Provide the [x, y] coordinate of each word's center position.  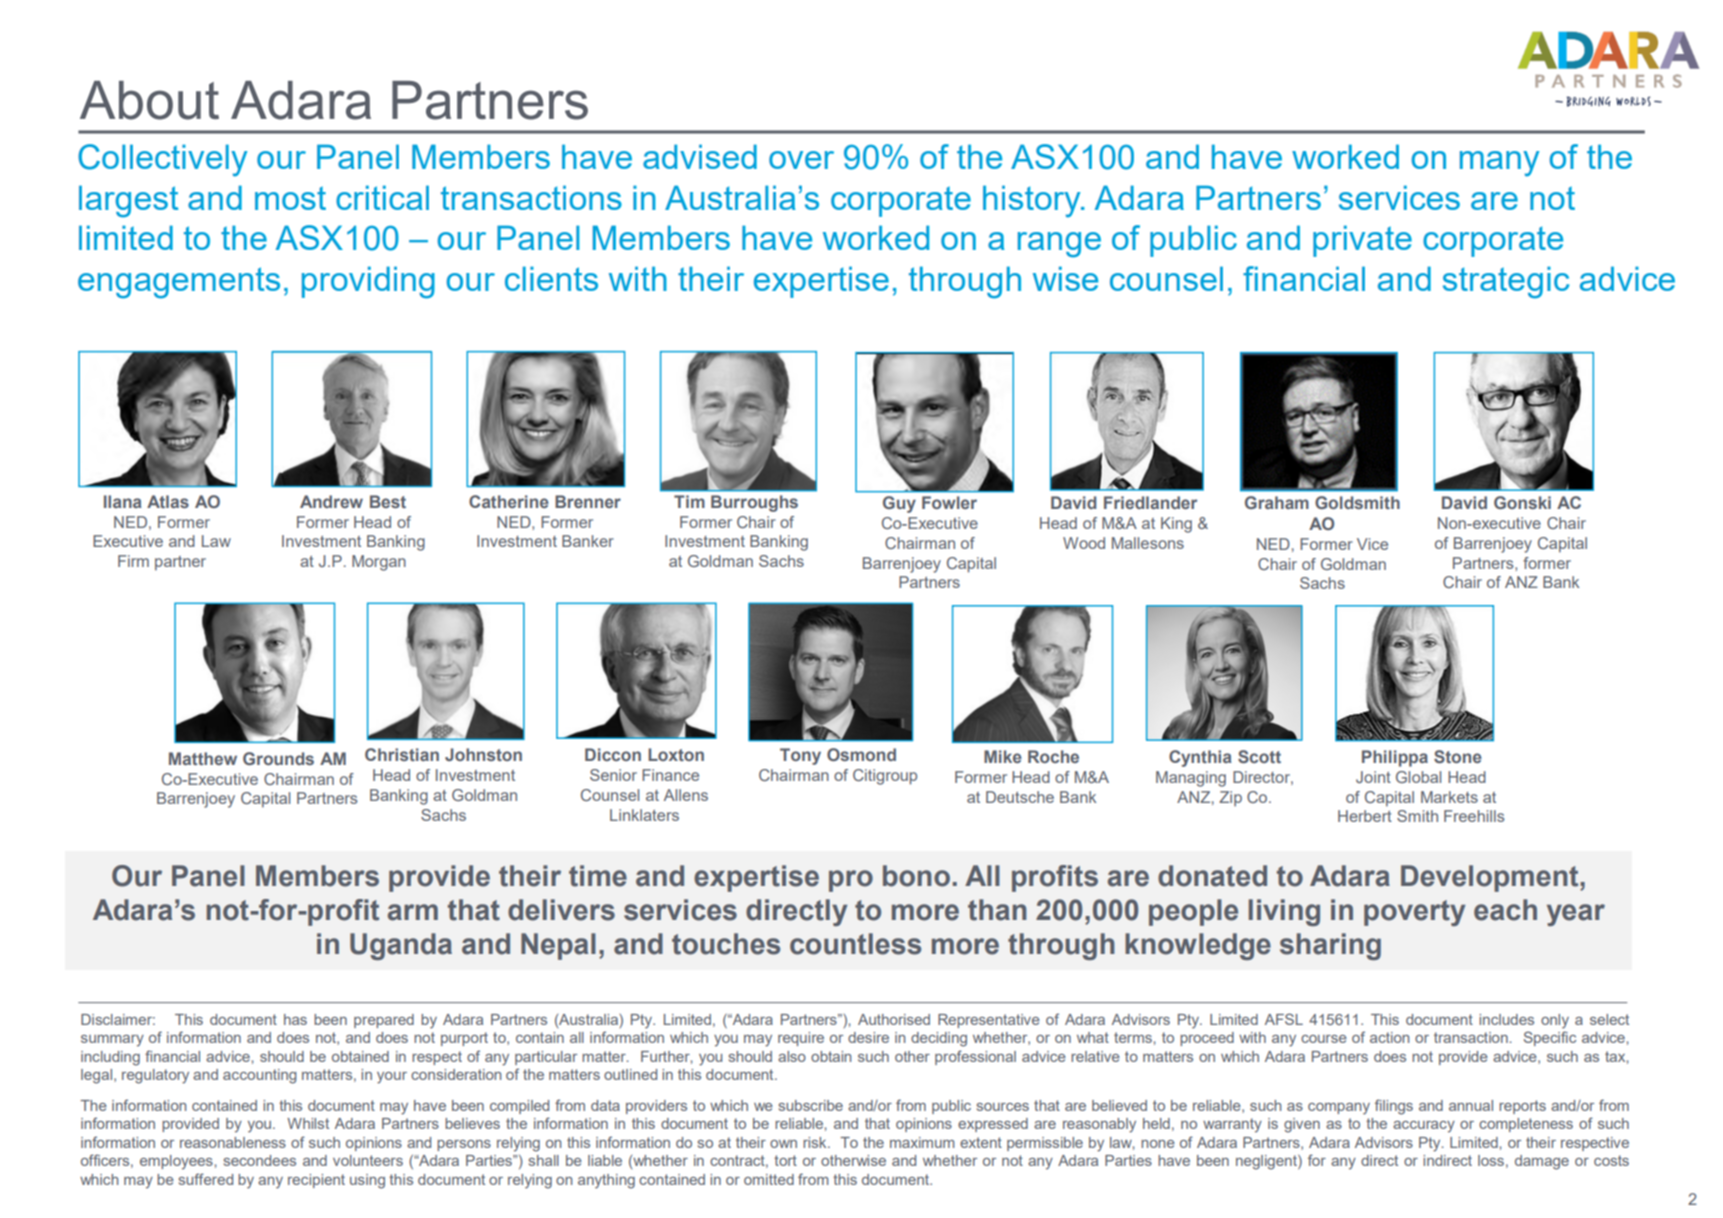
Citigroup [885, 777]
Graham [1277, 502]
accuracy [1424, 1127]
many [1499, 164]
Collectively [162, 160]
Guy [899, 504]
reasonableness [233, 1142]
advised [700, 156]
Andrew [331, 501]
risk [816, 1142]
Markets [1449, 797]
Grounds [278, 758]
